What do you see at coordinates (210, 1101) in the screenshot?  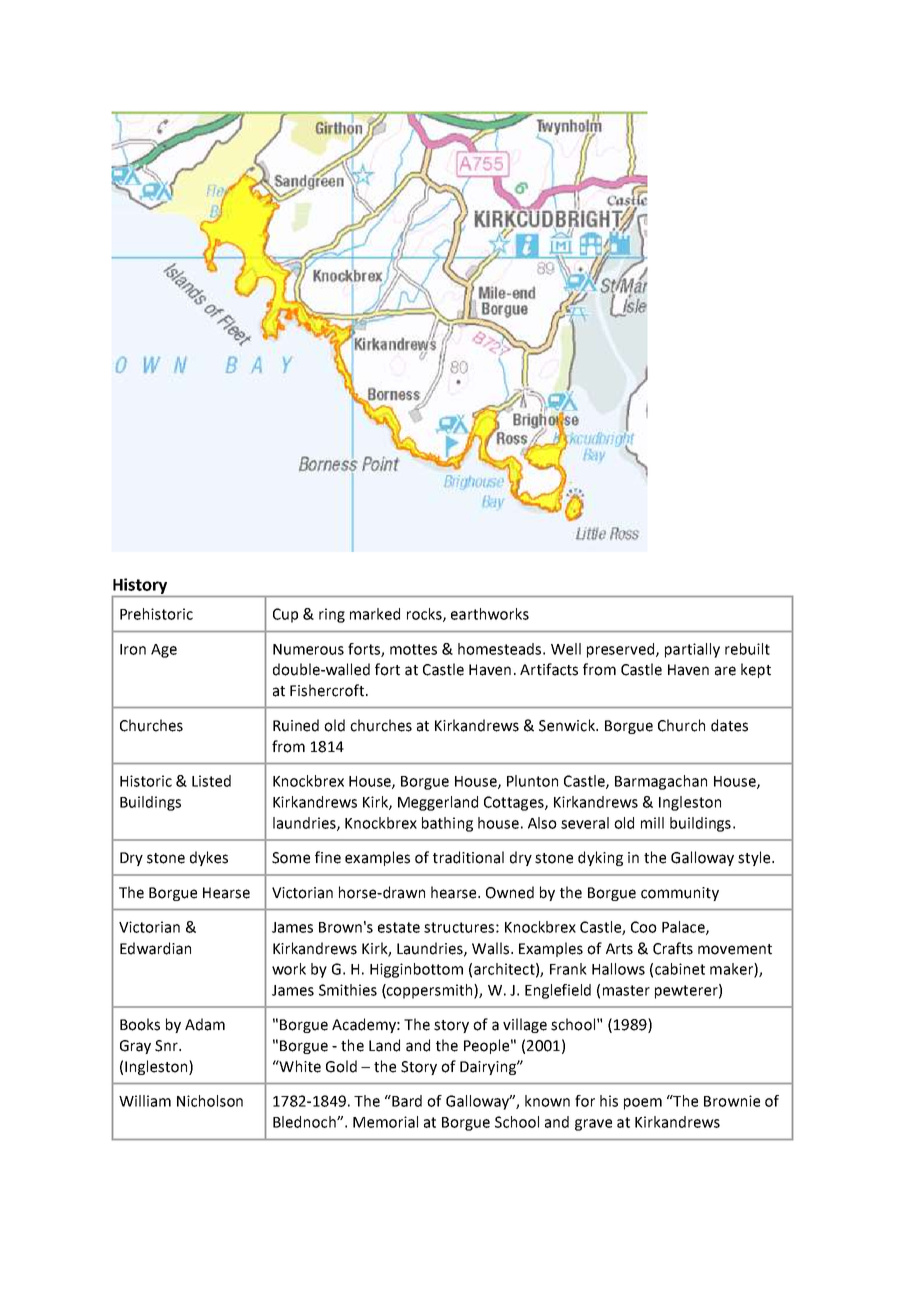 I see `Nicholson` at bounding box center [210, 1101].
